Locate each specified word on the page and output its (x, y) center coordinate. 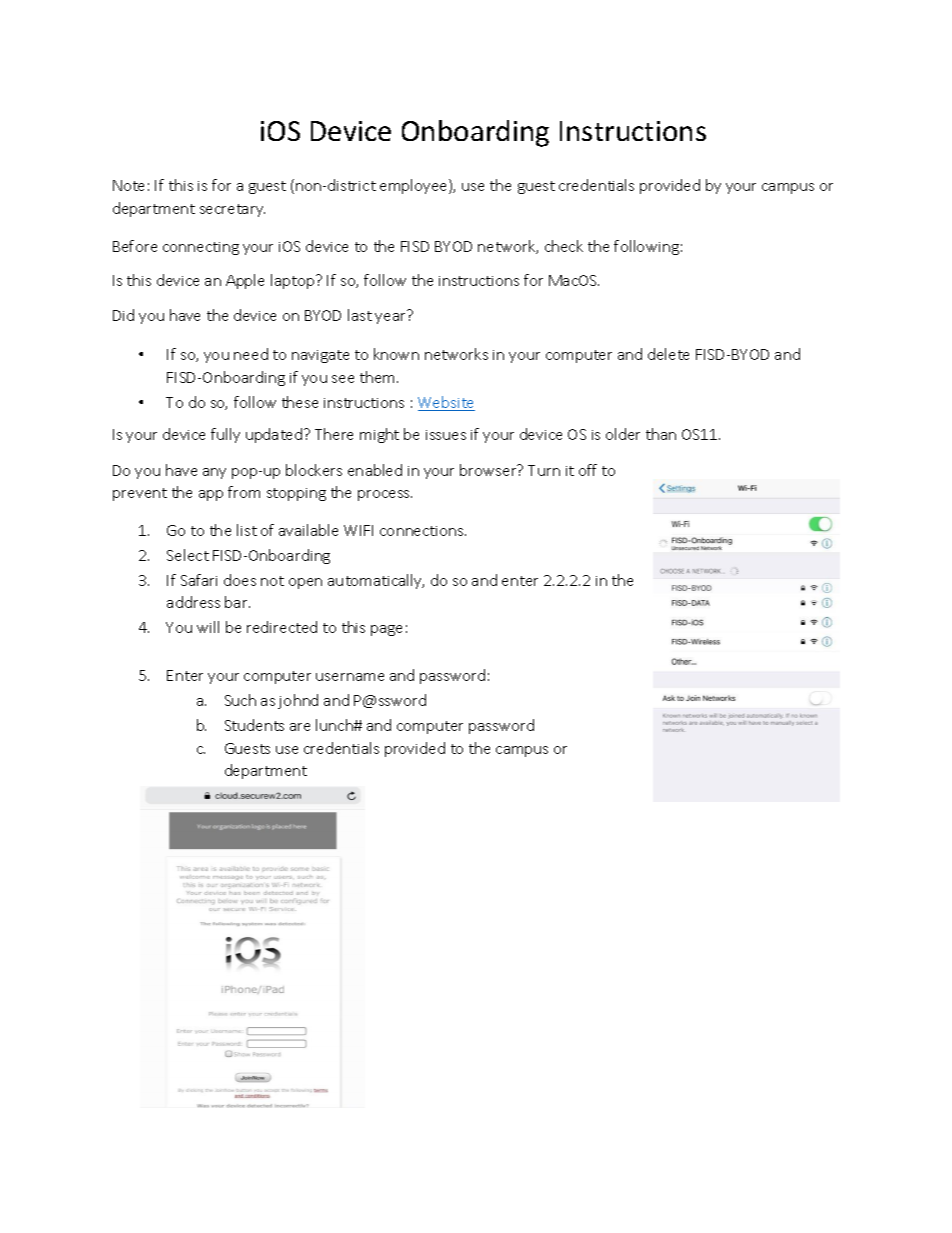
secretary (232, 210)
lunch (335, 725)
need (251, 354)
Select (188, 555)
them (377, 377)
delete (668, 354)
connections (423, 531)
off (588, 470)
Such (240, 700)
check (564, 246)
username (350, 677)
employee (415, 186)
